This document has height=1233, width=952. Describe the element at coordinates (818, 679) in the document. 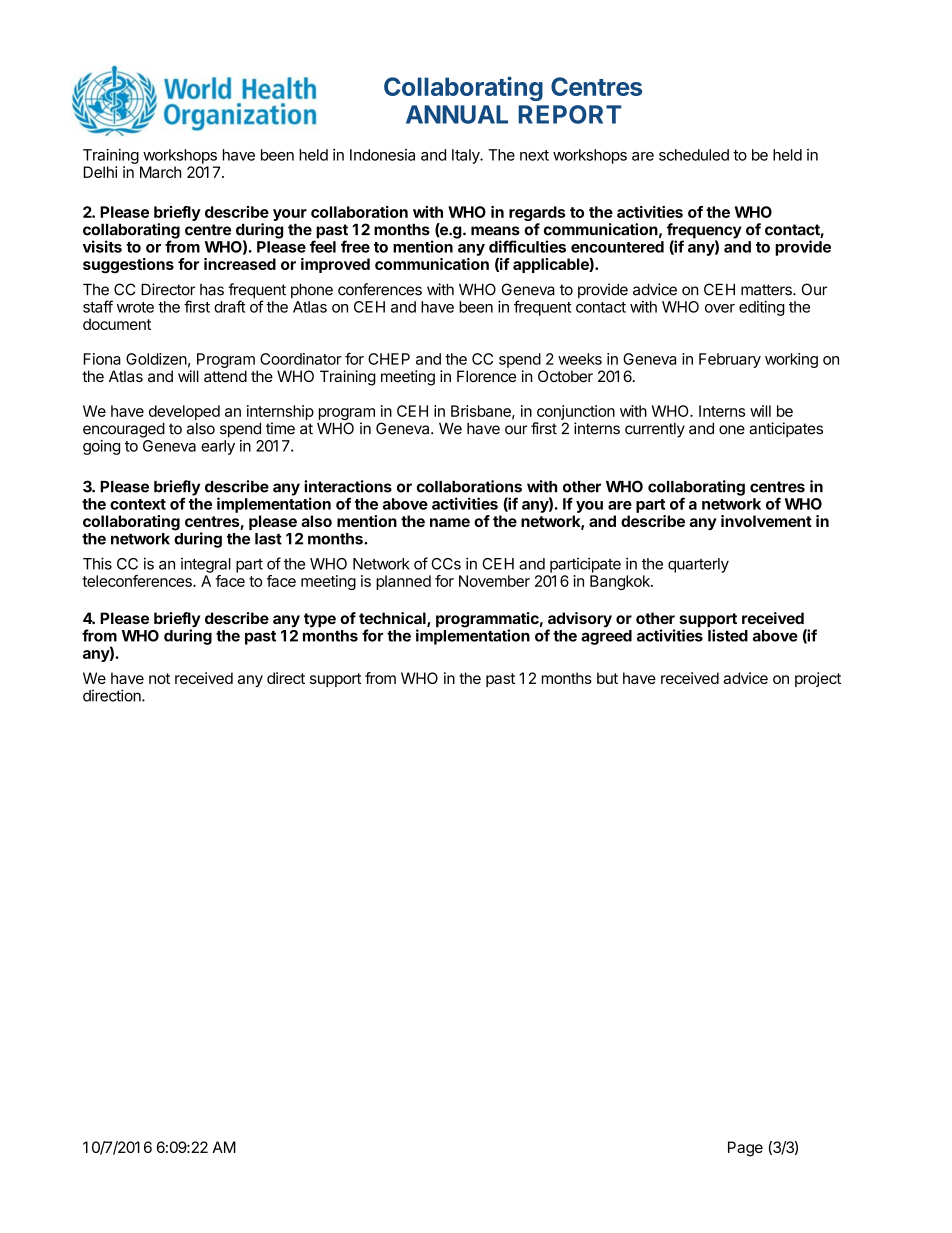

I see `project` at that location.
